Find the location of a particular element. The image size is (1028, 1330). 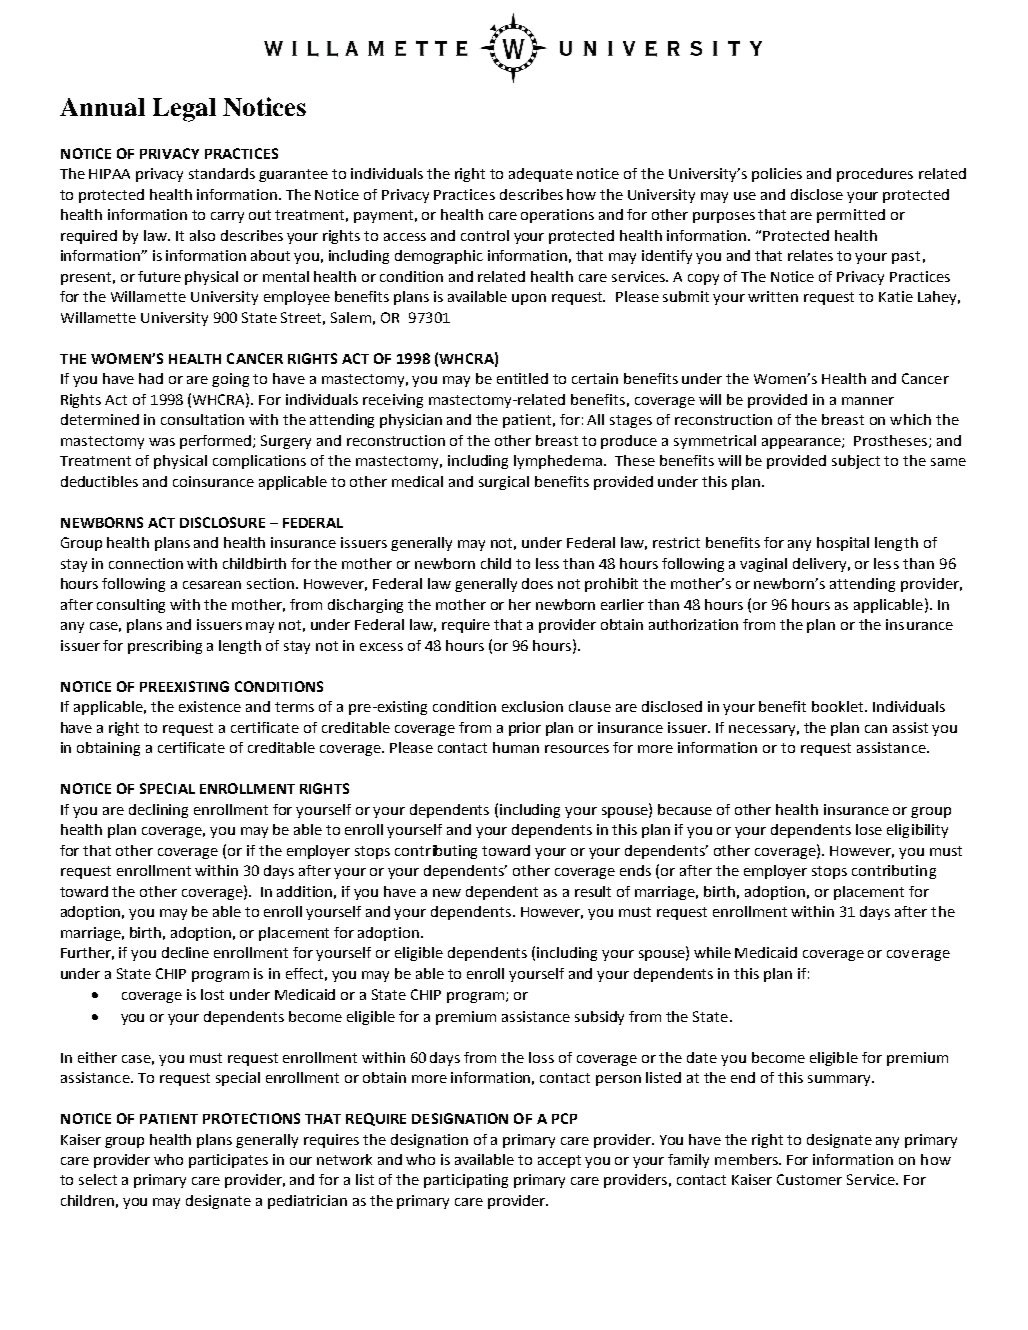

accept is located at coordinates (559, 1161).
